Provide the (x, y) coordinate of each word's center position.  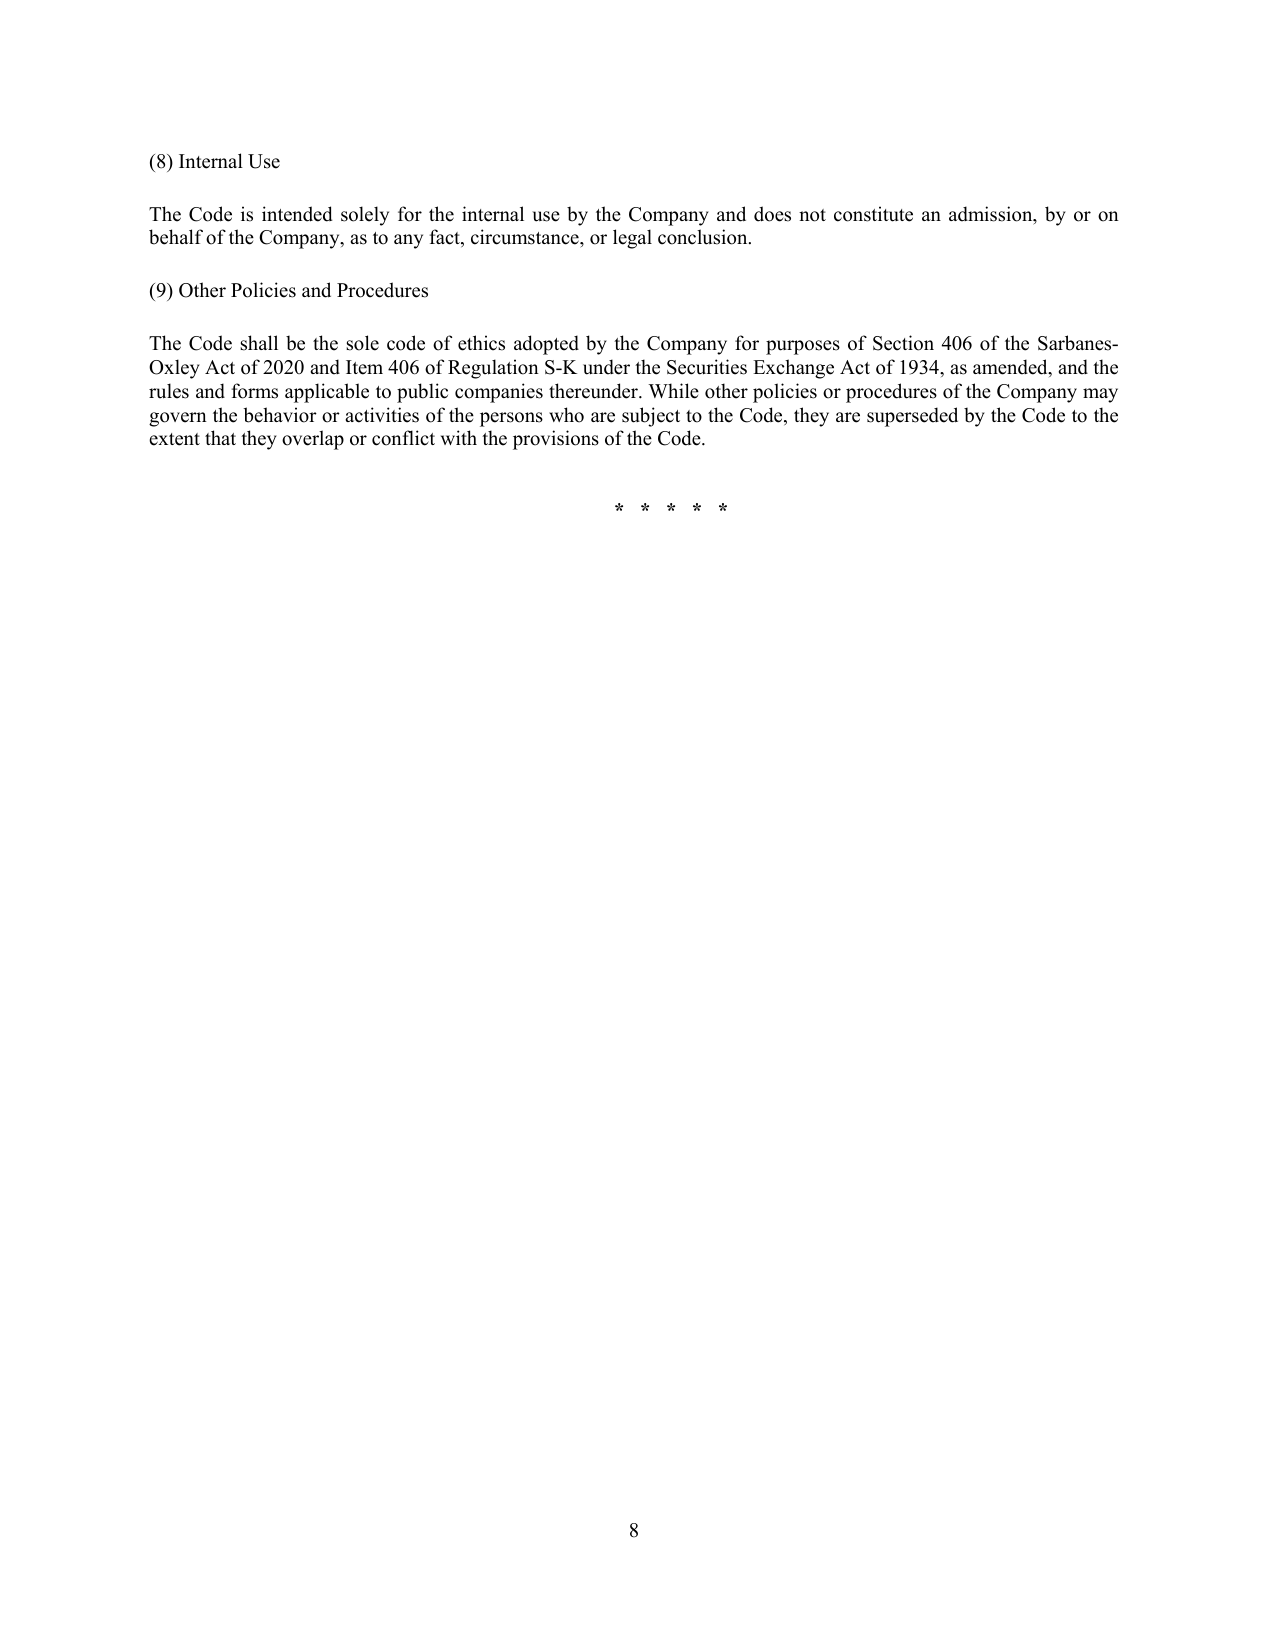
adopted (546, 345)
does (772, 214)
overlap (313, 440)
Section (903, 343)
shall (259, 343)
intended (297, 214)
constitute (873, 214)
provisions (556, 440)
